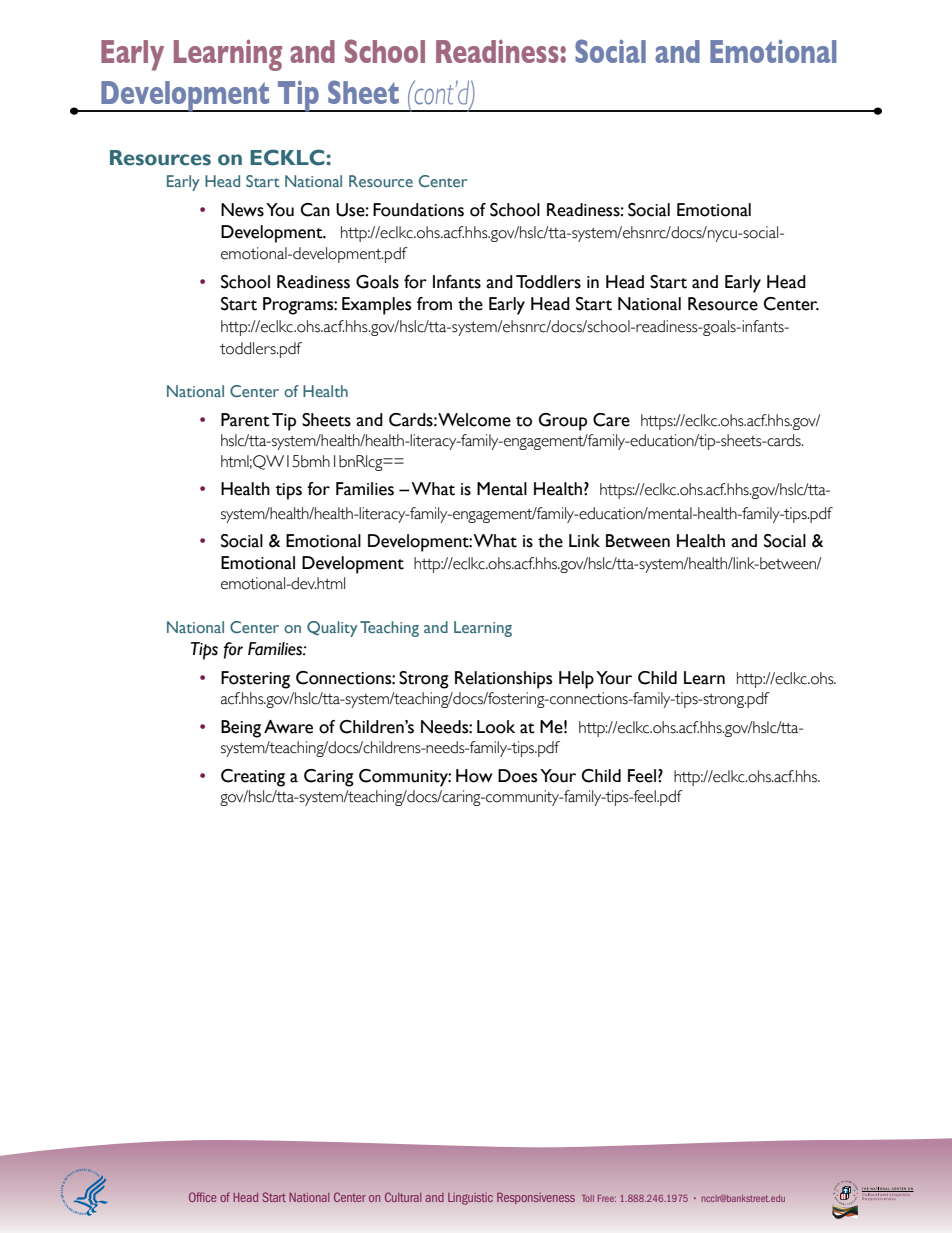  What do you see at coordinates (474, 776) in the screenshot?
I see `How` at bounding box center [474, 776].
